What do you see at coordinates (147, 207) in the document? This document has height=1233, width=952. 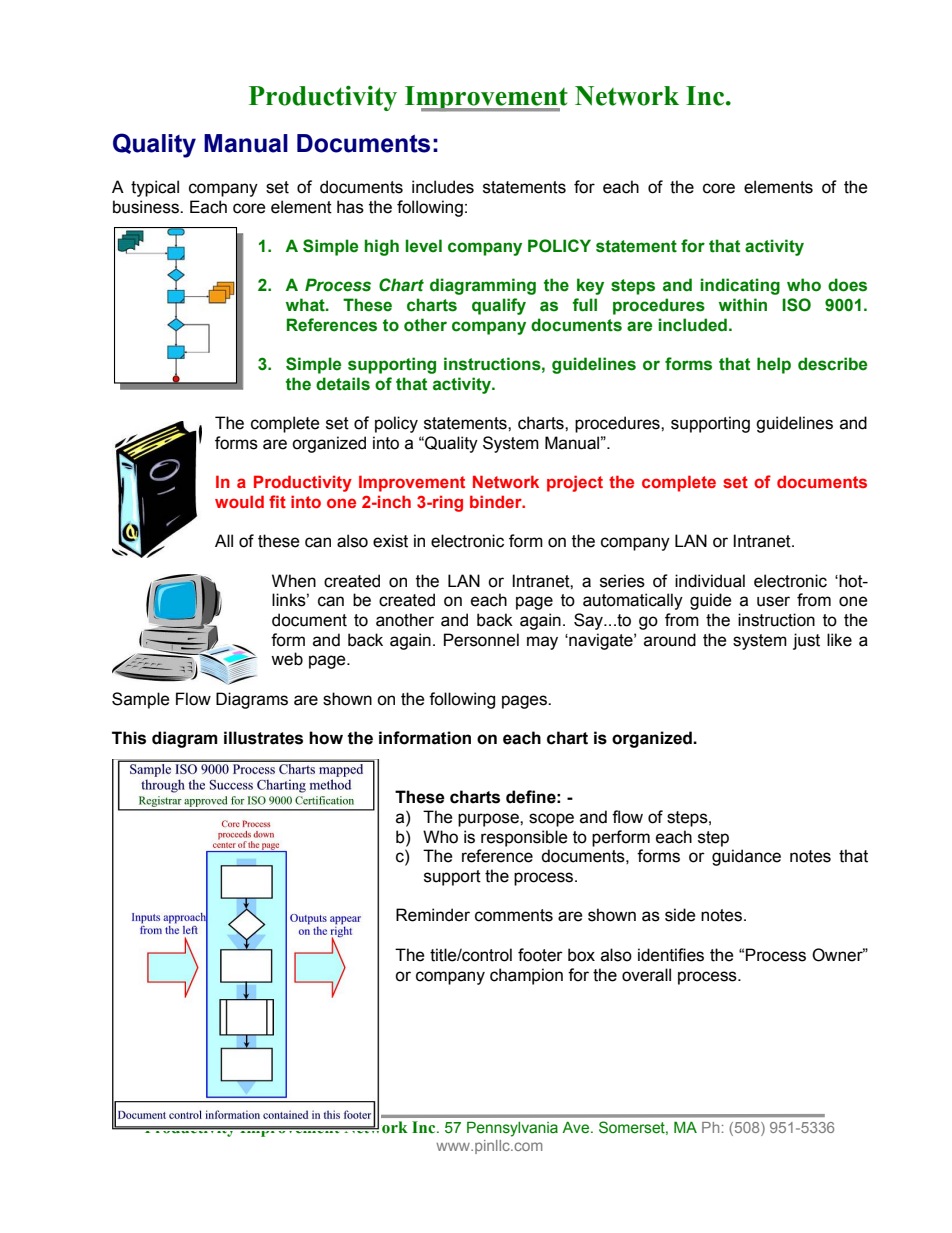 I see `business` at bounding box center [147, 207].
